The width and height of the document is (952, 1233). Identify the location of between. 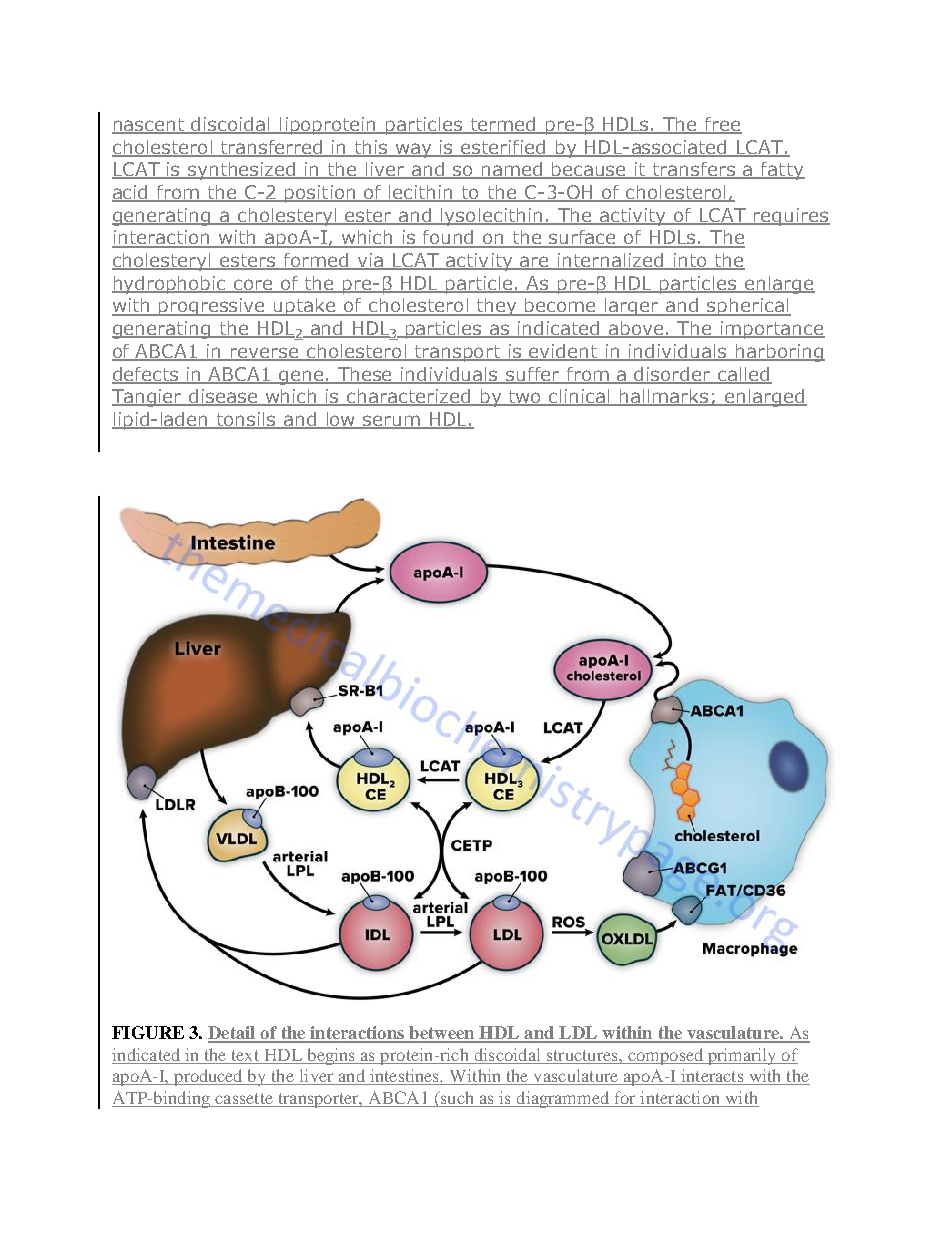
(441, 1034).
